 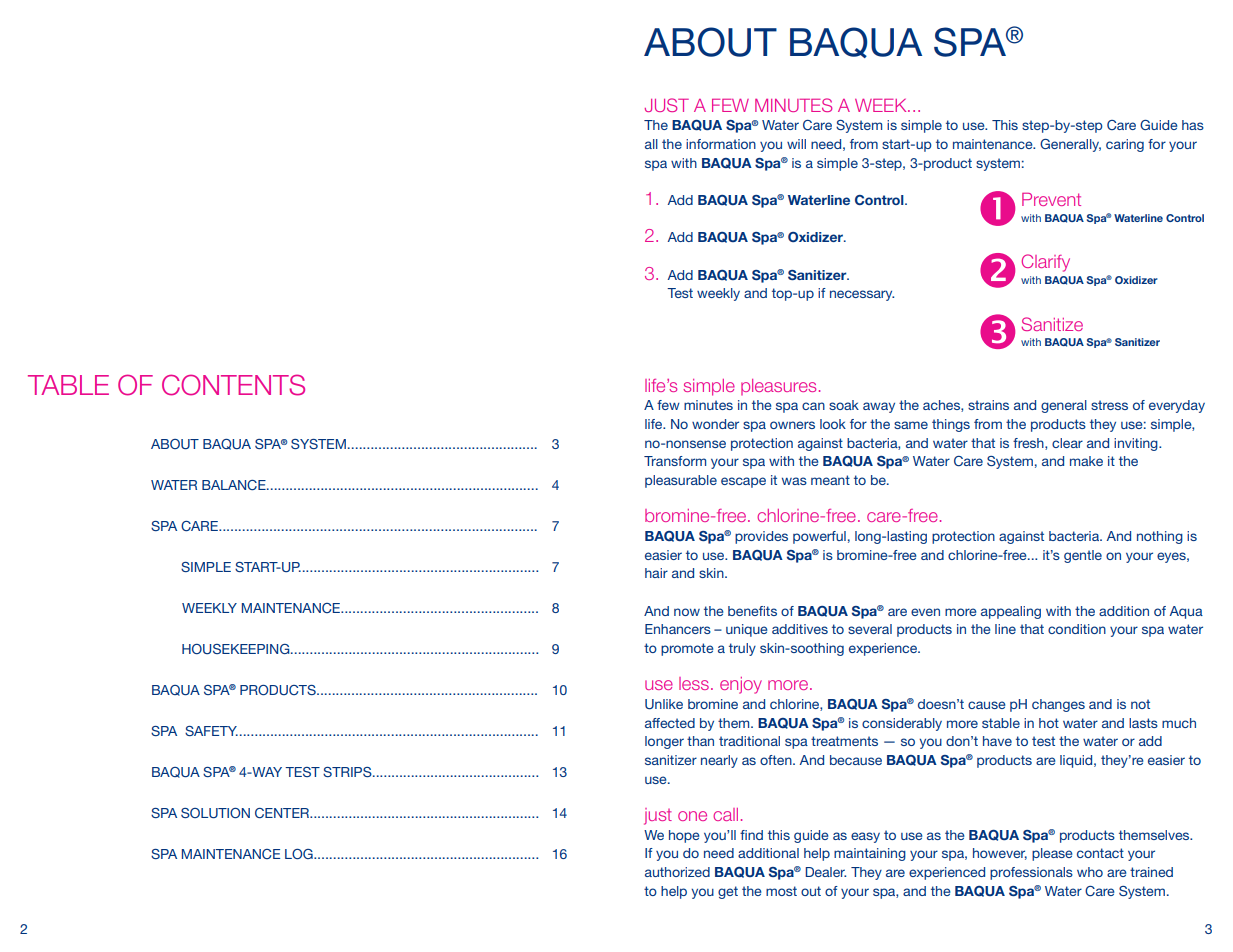 I want to click on caring, so click(x=1125, y=145).
